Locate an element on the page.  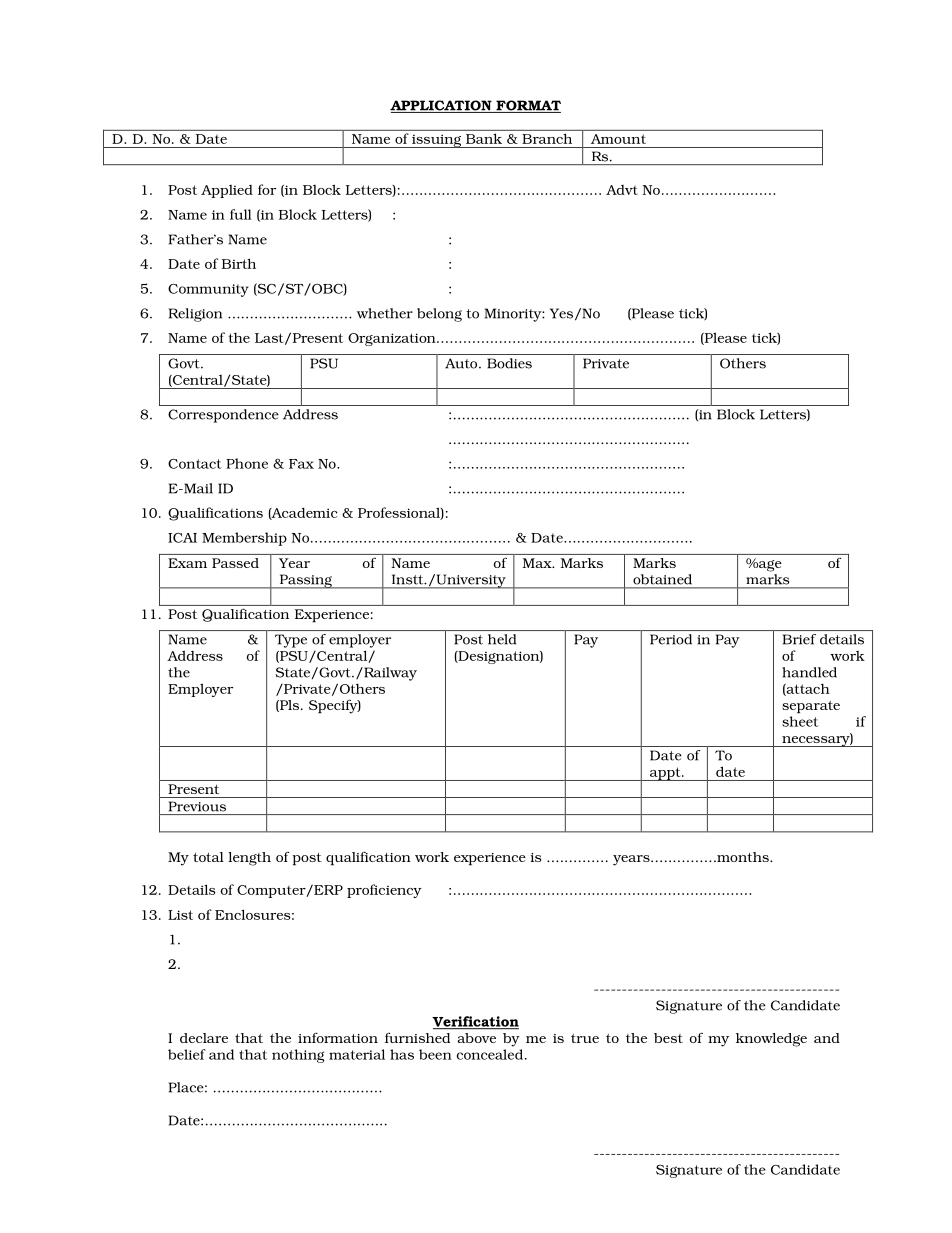
Max is located at coordinates (538, 563).
